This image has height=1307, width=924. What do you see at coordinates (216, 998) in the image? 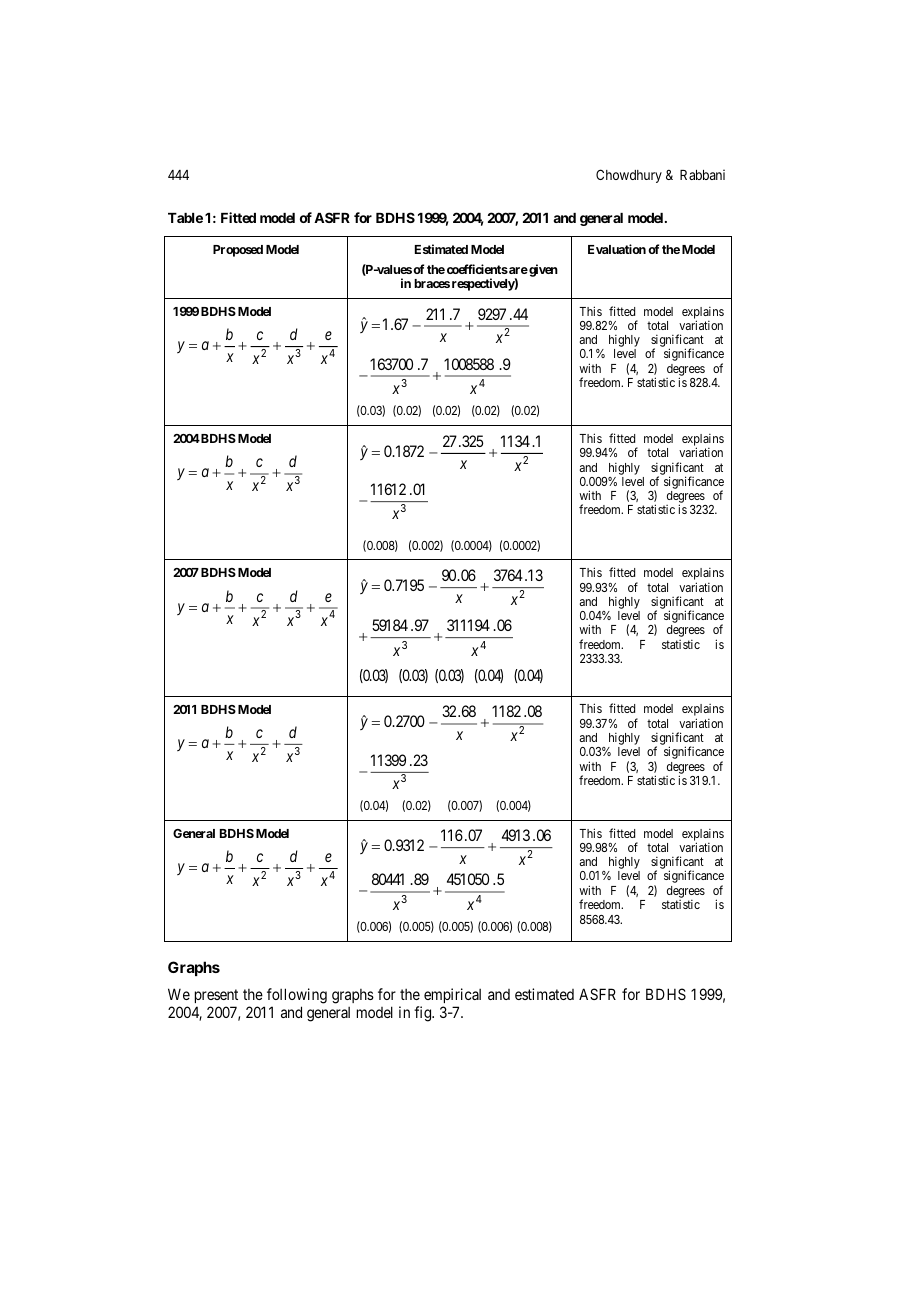
I see `present` at bounding box center [216, 998].
